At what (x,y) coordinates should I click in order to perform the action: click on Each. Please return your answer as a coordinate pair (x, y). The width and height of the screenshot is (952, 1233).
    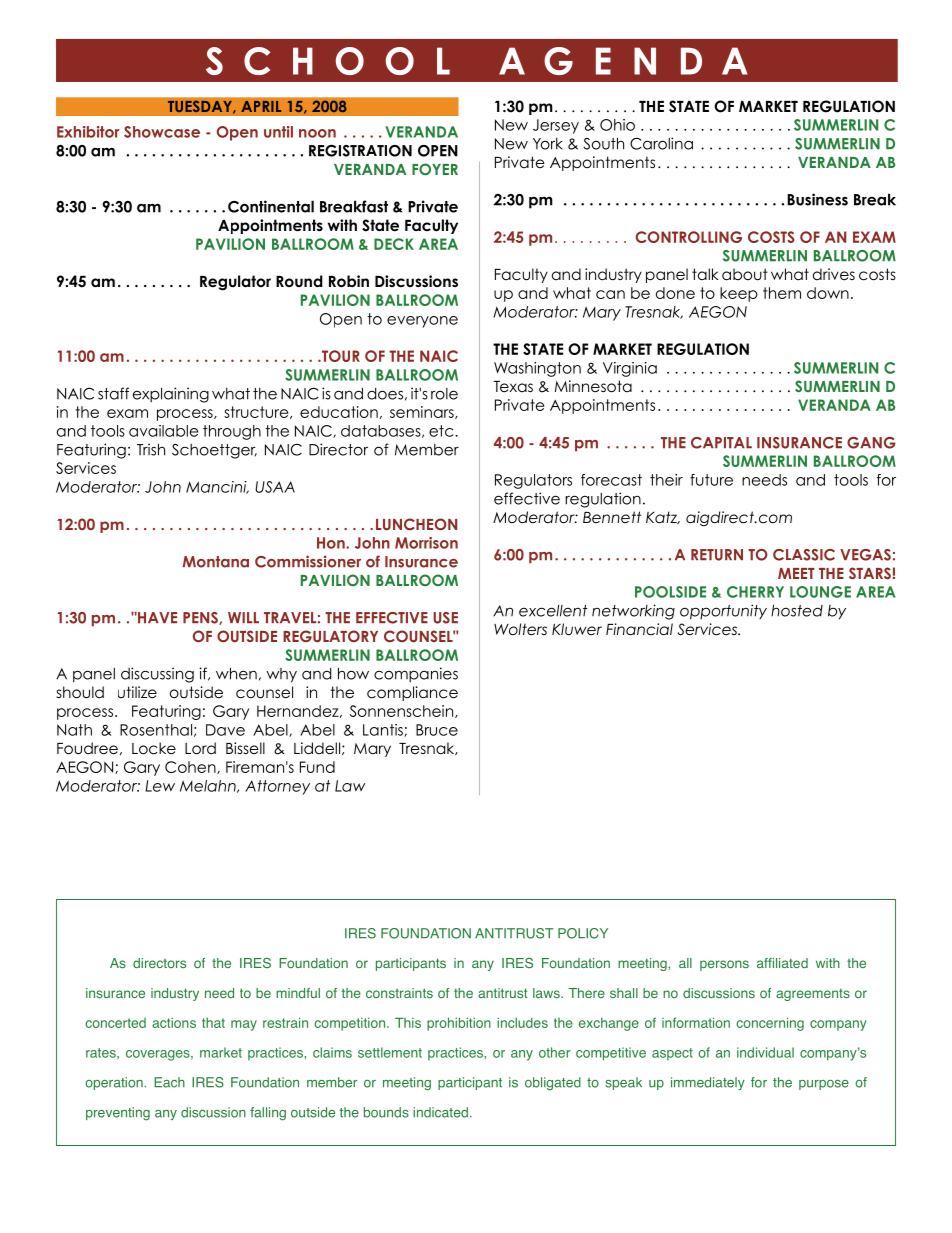
    Looking at the image, I should click on (169, 1082).
